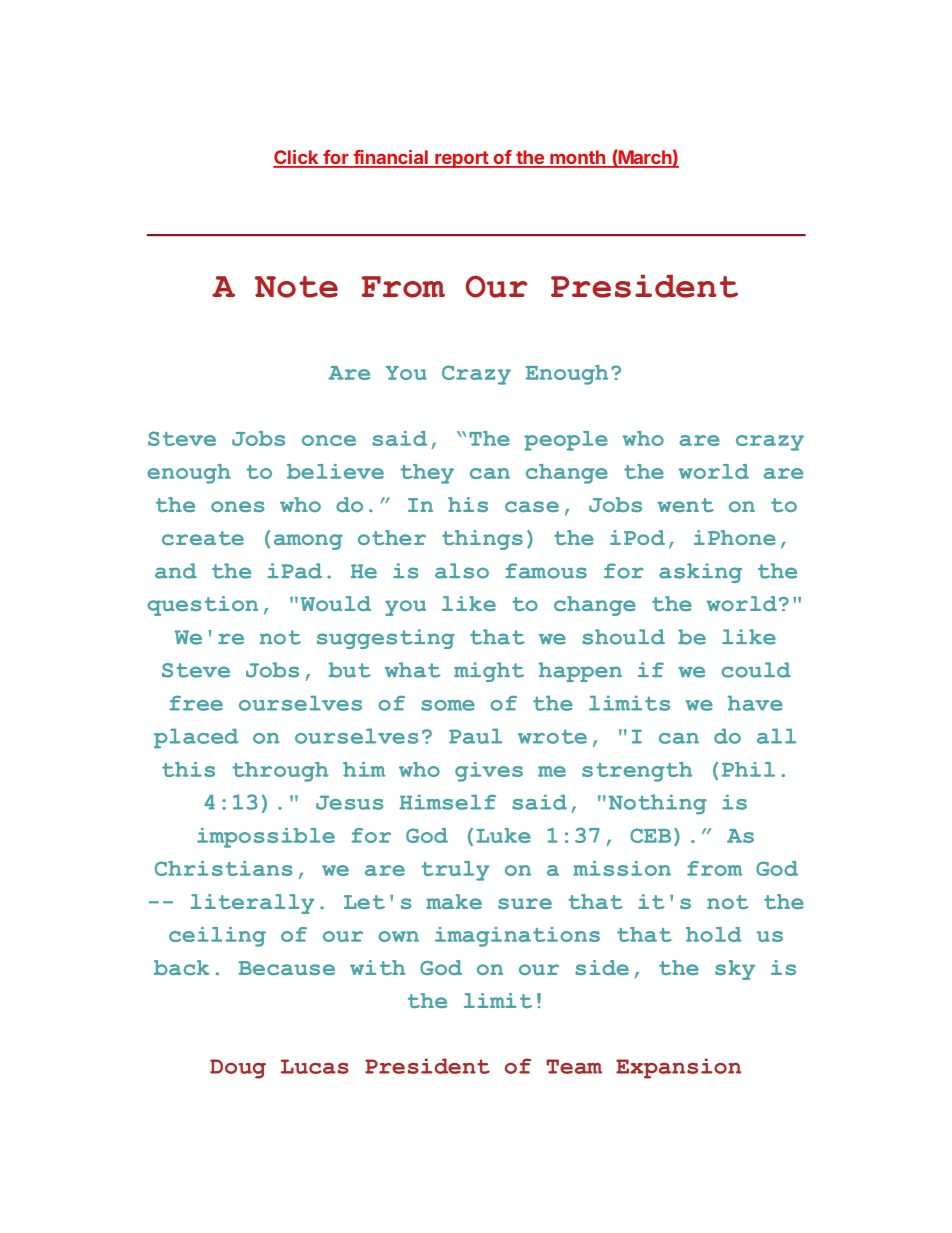 Image resolution: width=952 pixels, height=1233 pixels. I want to click on report, so click(461, 159).
